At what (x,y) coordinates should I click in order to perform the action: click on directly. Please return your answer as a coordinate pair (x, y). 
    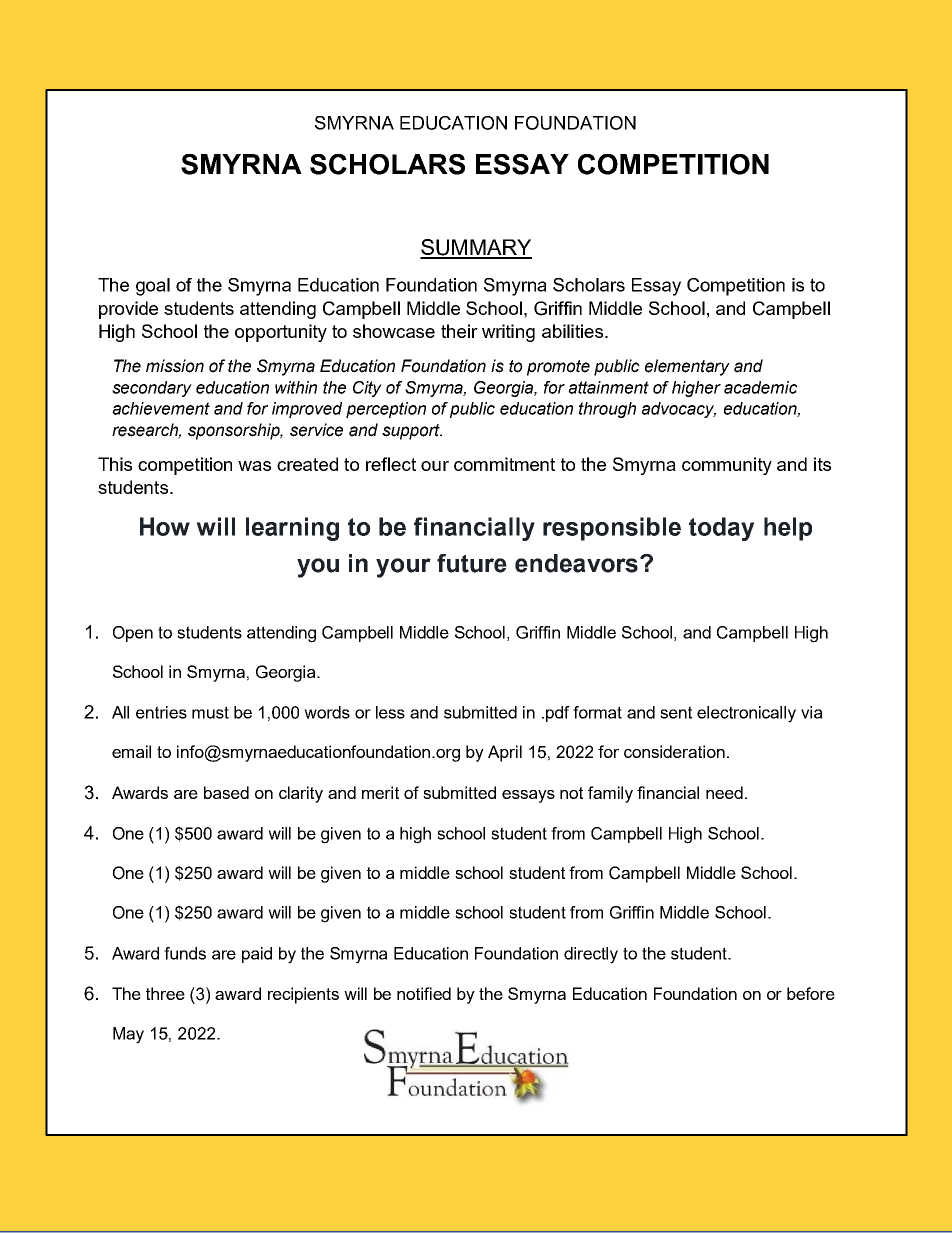
    Looking at the image, I should click on (591, 955).
